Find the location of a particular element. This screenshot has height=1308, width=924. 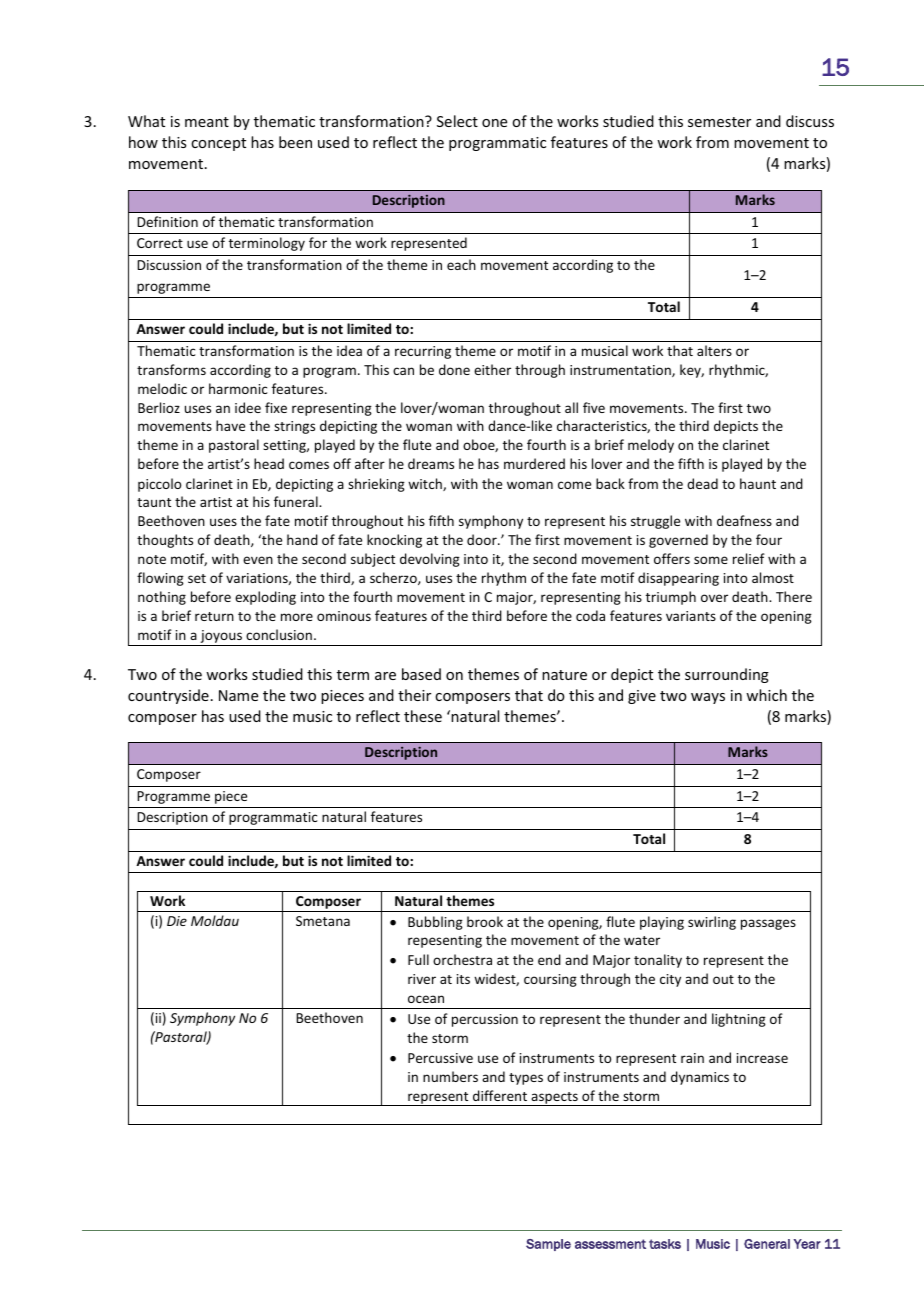

piccolo is located at coordinates (159, 485).
